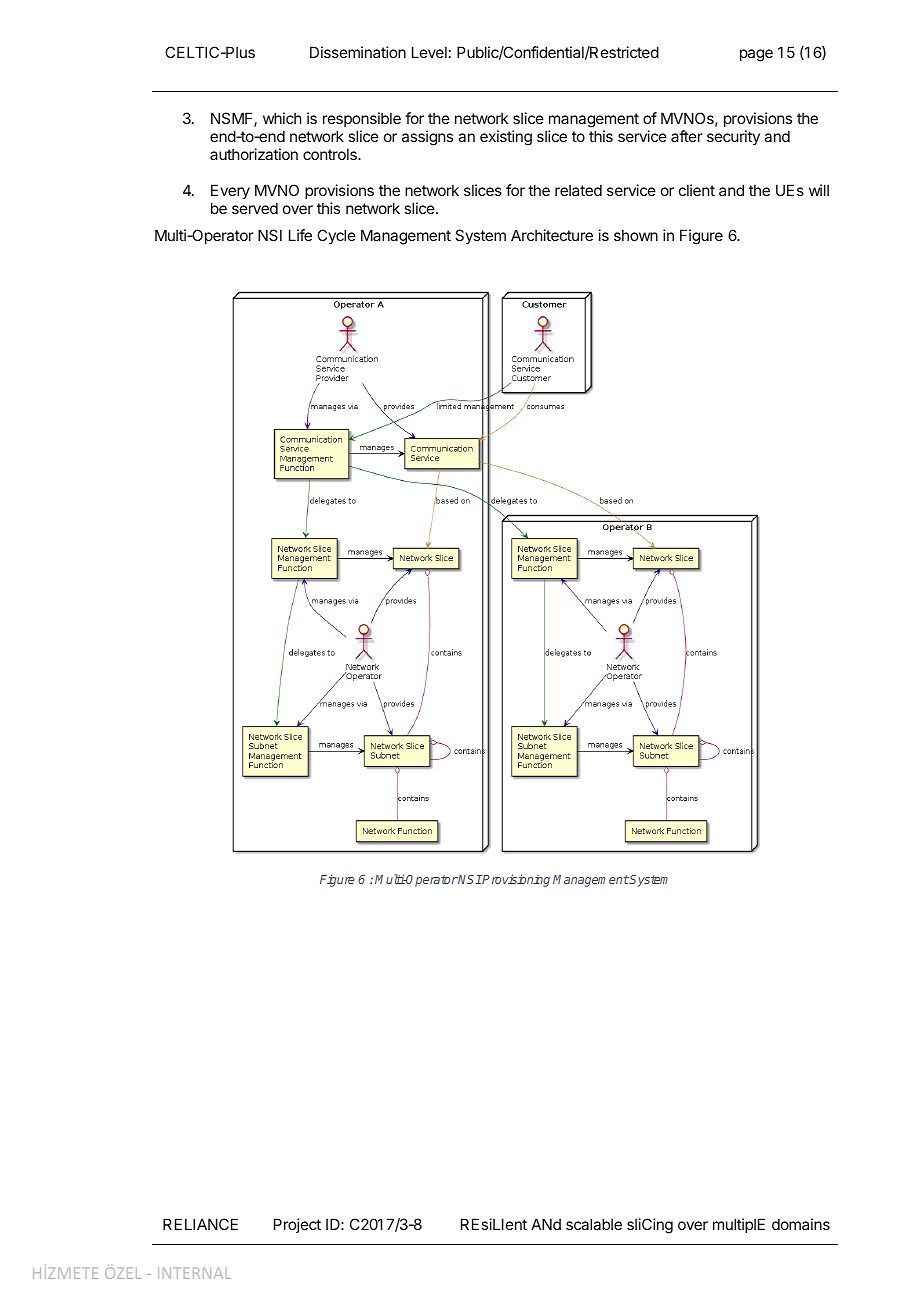 This page has width=924, height=1308. Describe the element at coordinates (200, 1224) in the page. I see `RELIANCE` at that location.
